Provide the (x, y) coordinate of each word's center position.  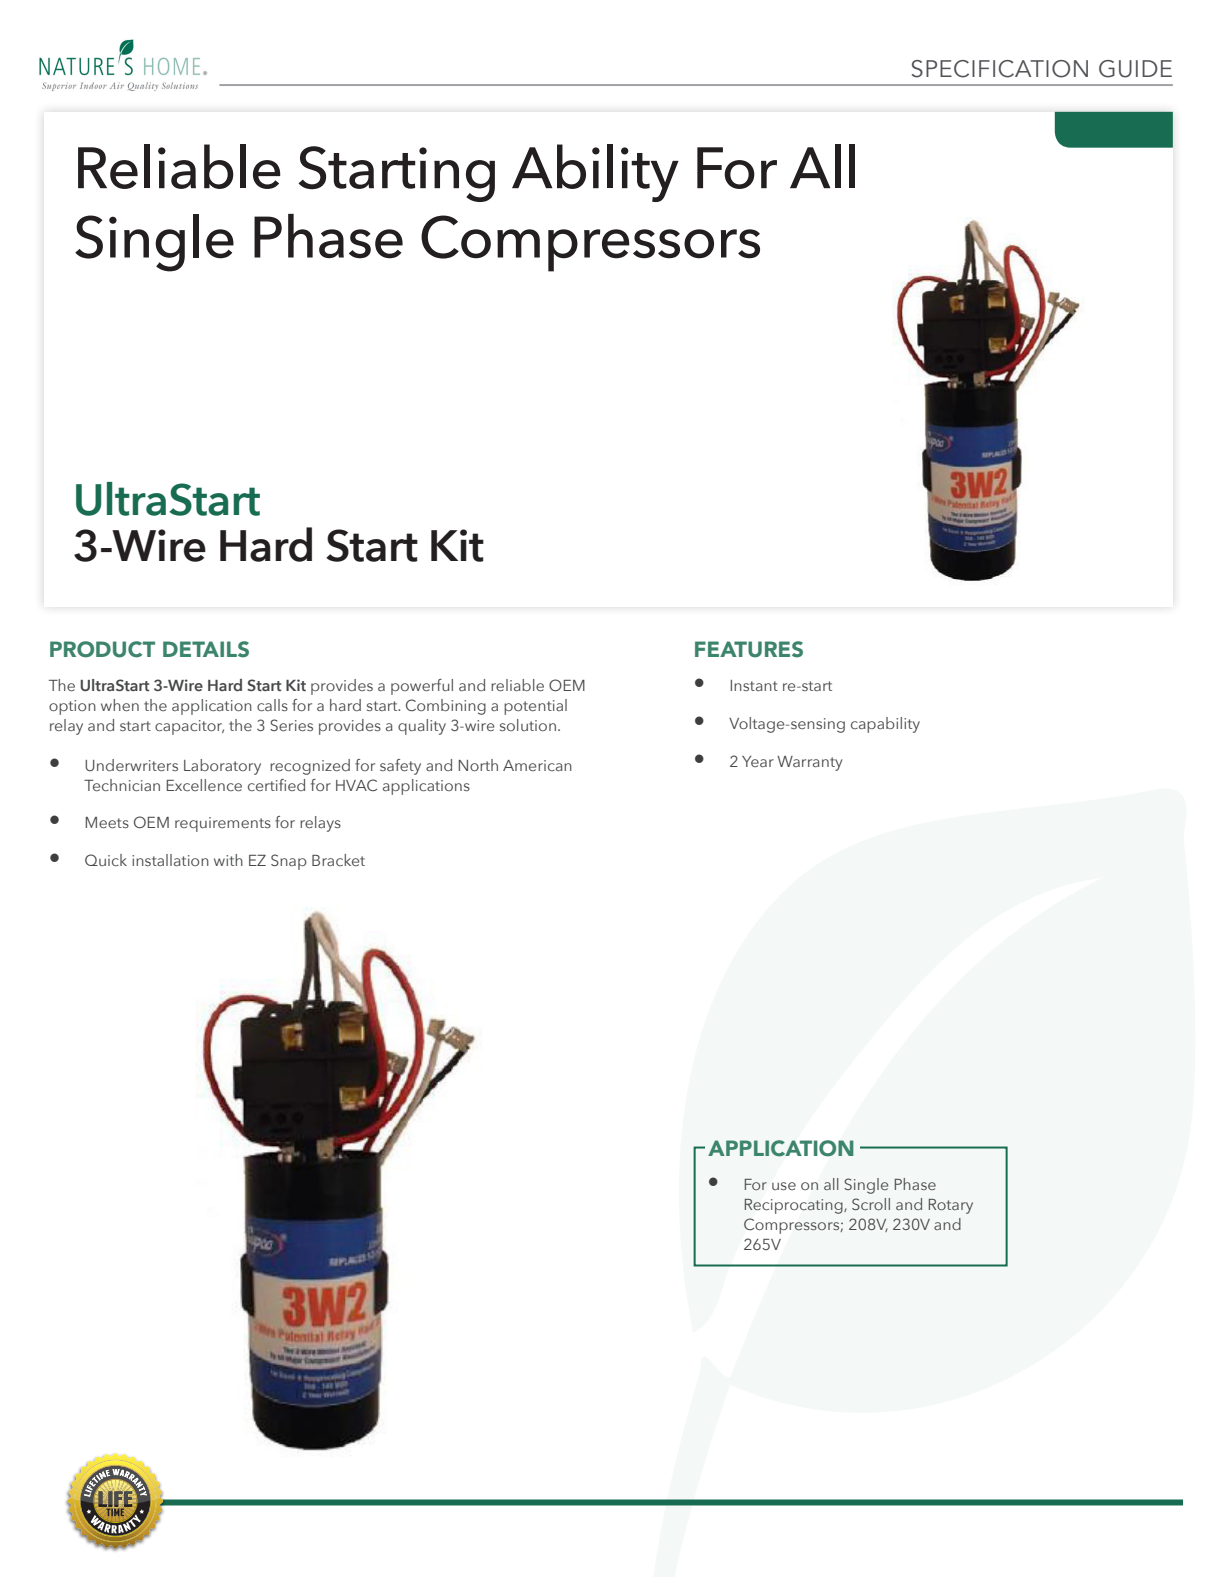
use (784, 1186)
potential (535, 707)
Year (758, 761)
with (228, 860)
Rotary (951, 1206)
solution (528, 725)
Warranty (810, 763)
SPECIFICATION (1000, 69)
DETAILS (206, 649)
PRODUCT (102, 649)
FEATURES (749, 649)
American (537, 765)
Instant (754, 685)
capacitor (189, 727)
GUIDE (1135, 69)
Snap (289, 862)
